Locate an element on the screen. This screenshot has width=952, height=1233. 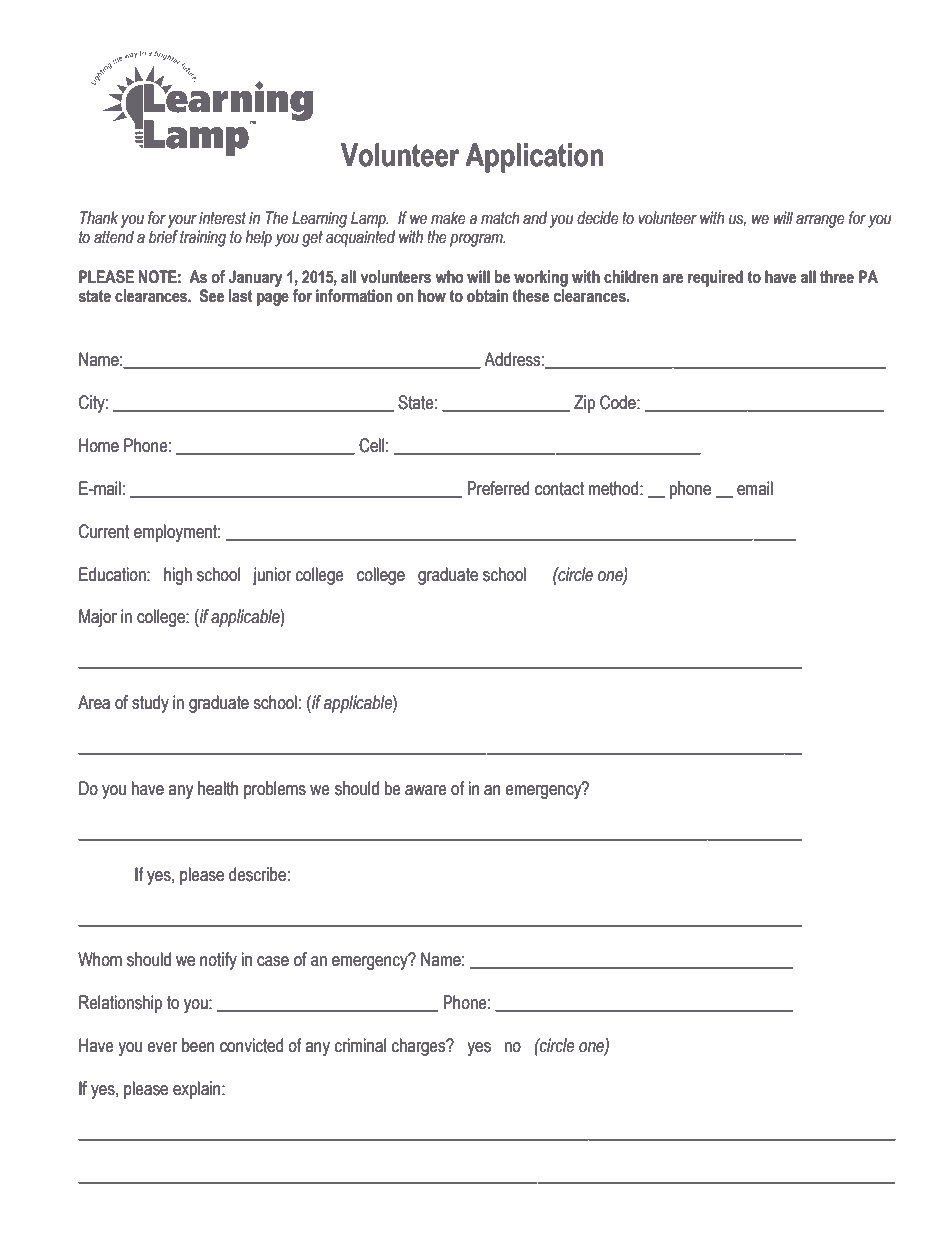
Preferred is located at coordinates (498, 488).
